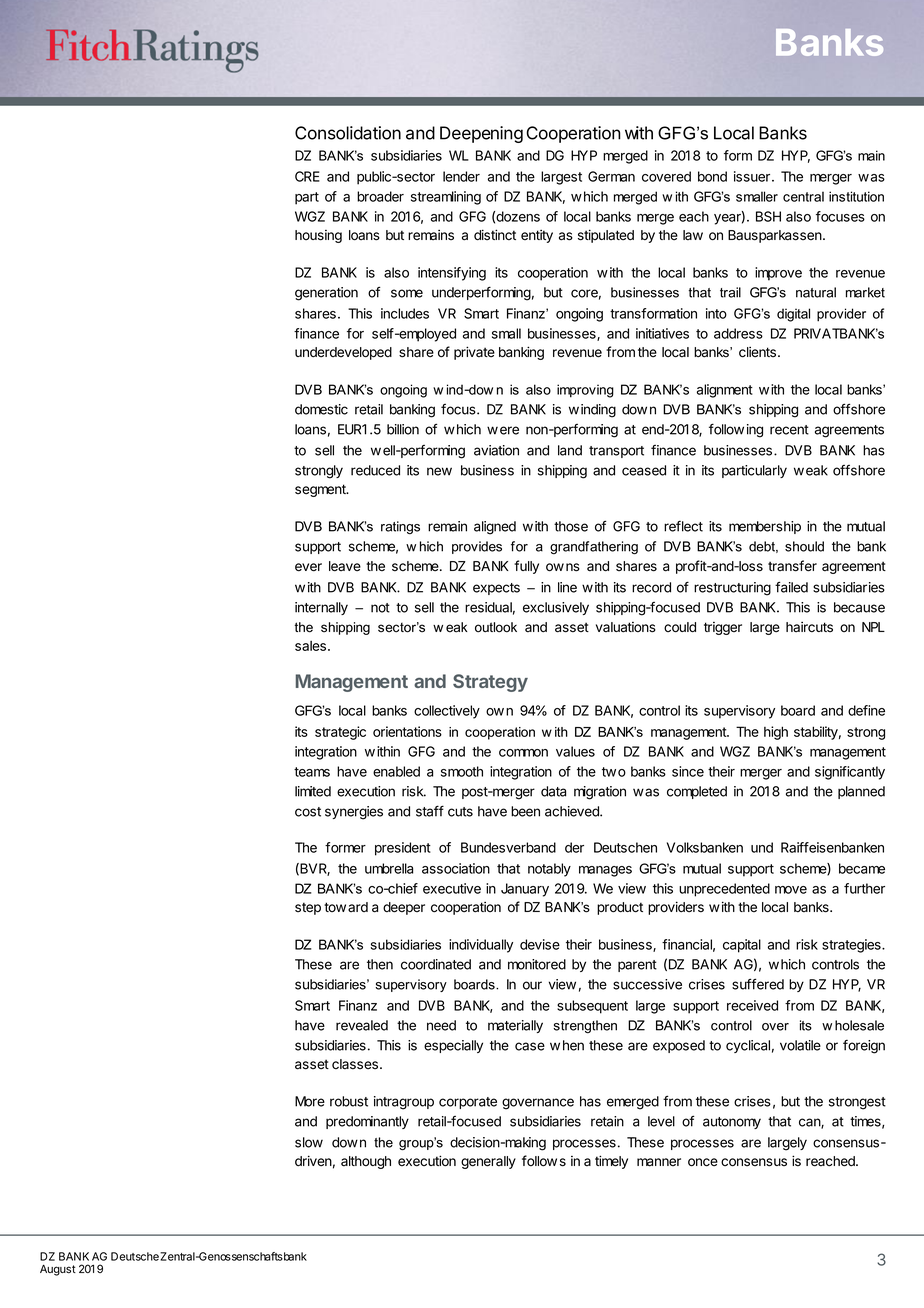 The image size is (924, 1308). I want to click on sales, so click(310, 646).
